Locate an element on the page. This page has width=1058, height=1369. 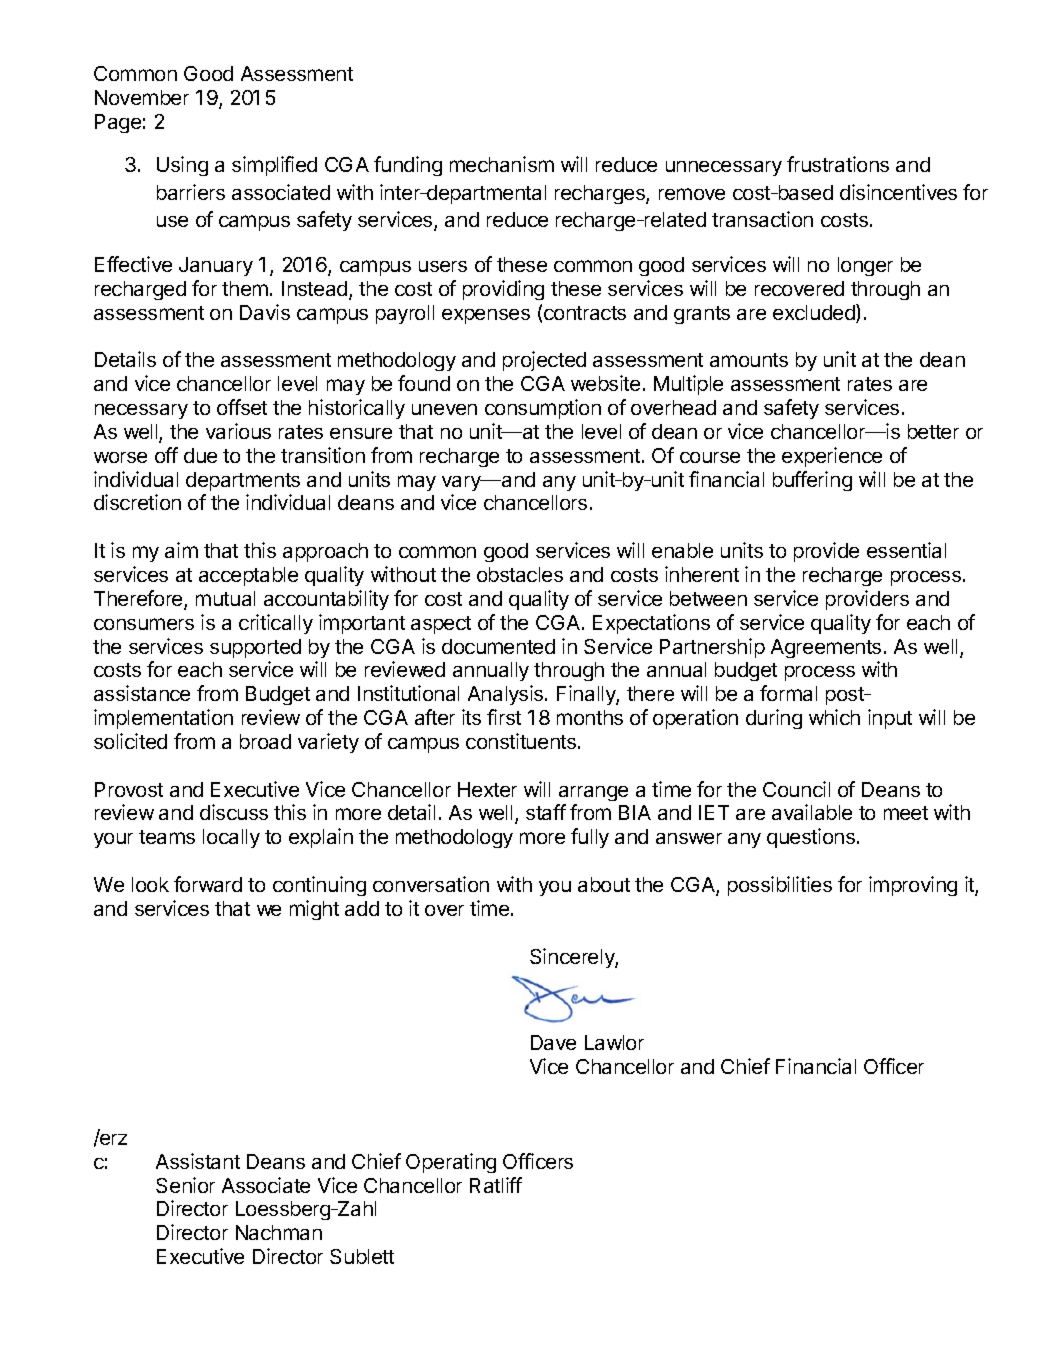
about is located at coordinates (604, 884).
